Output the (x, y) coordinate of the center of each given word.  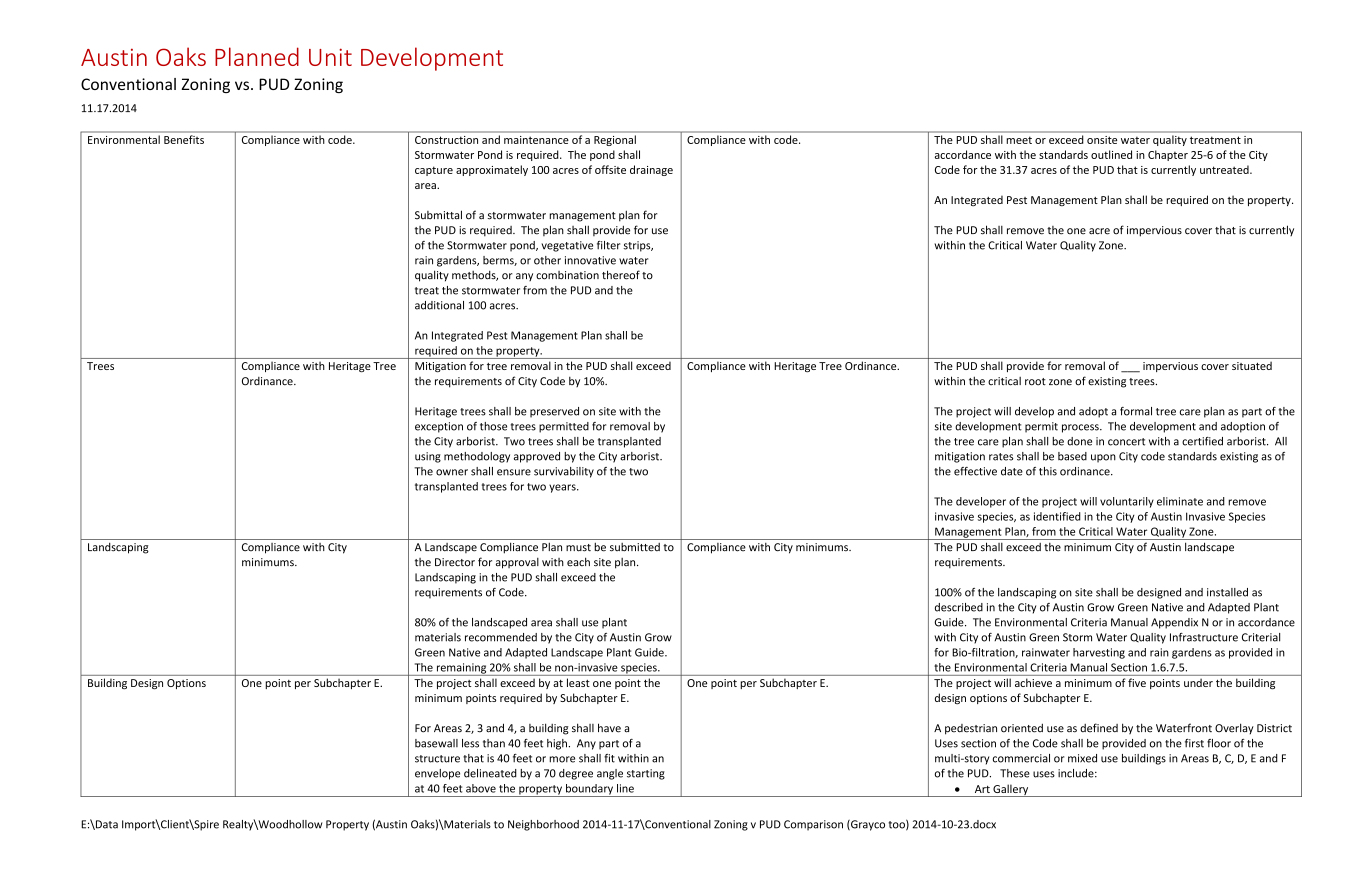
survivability (564, 472)
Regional (615, 140)
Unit (330, 57)
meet (1019, 140)
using (428, 457)
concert (1126, 442)
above (481, 788)
